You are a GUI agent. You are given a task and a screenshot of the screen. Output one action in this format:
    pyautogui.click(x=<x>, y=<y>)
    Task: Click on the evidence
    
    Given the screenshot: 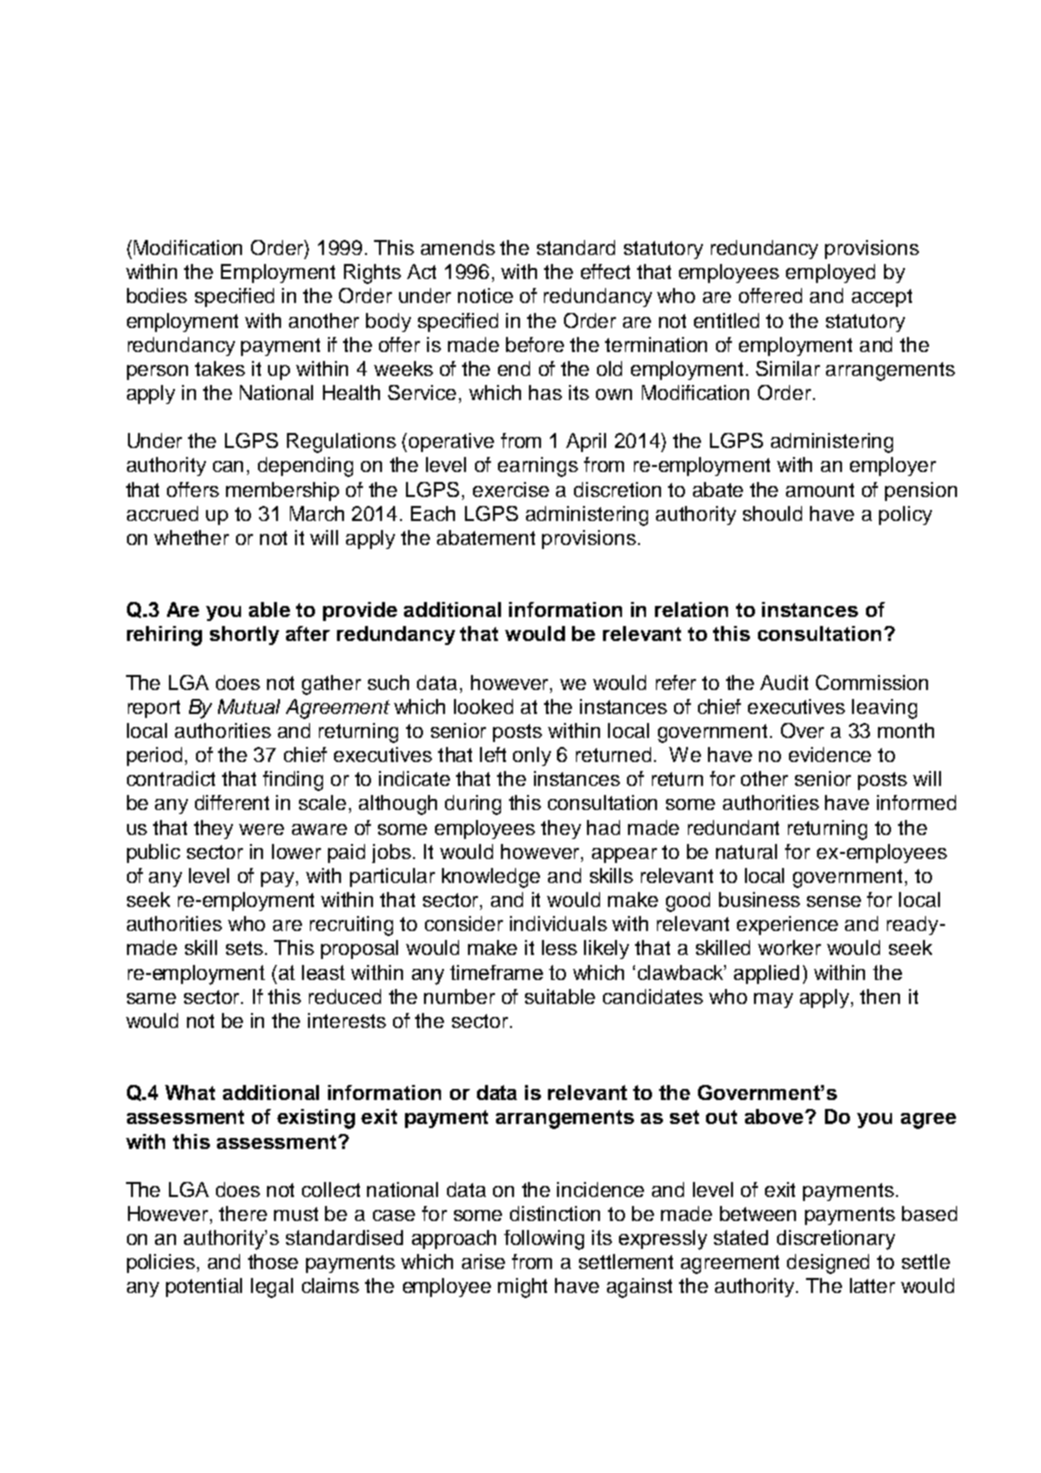 What is the action you would take?
    pyautogui.click(x=830, y=754)
